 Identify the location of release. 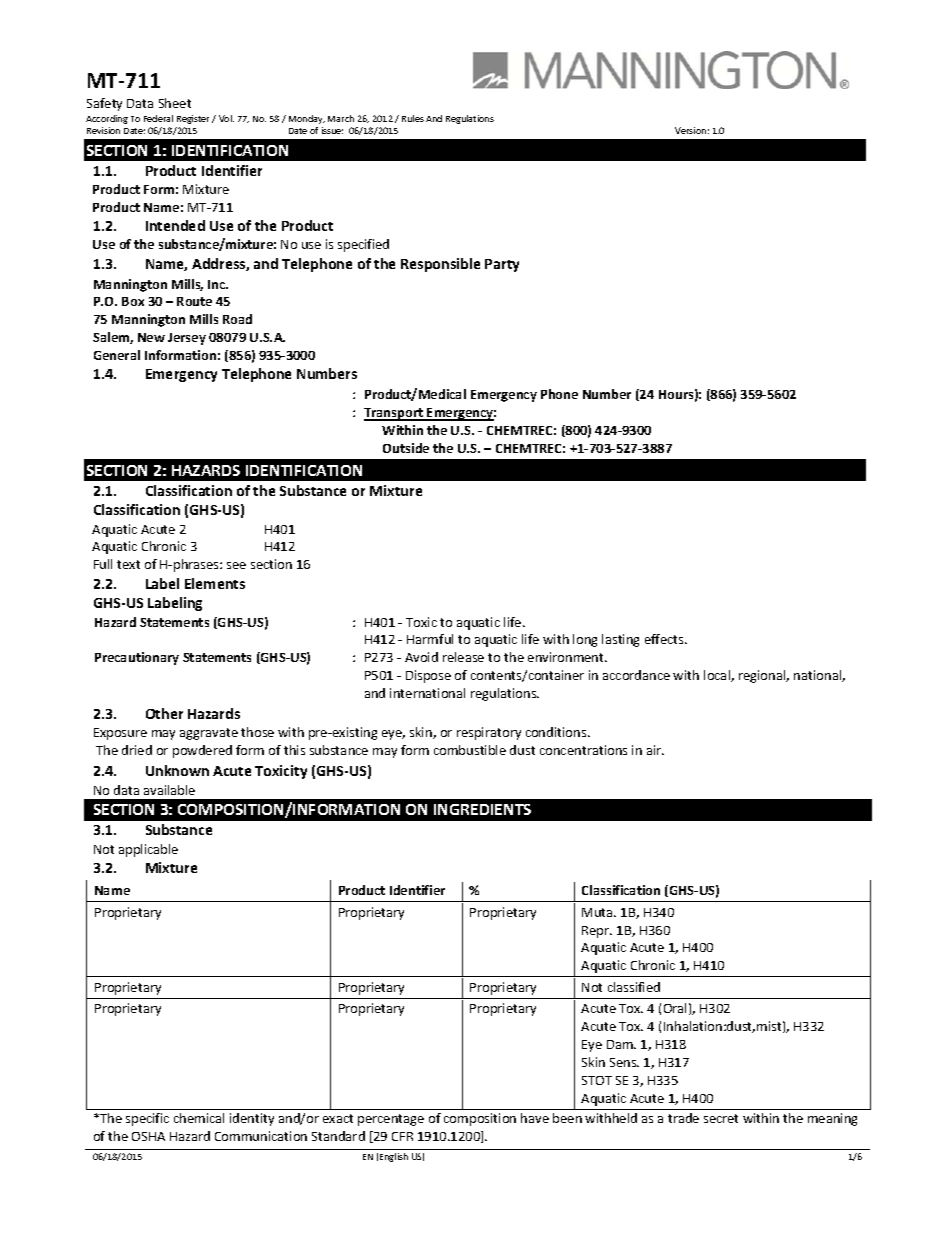
(463, 657).
